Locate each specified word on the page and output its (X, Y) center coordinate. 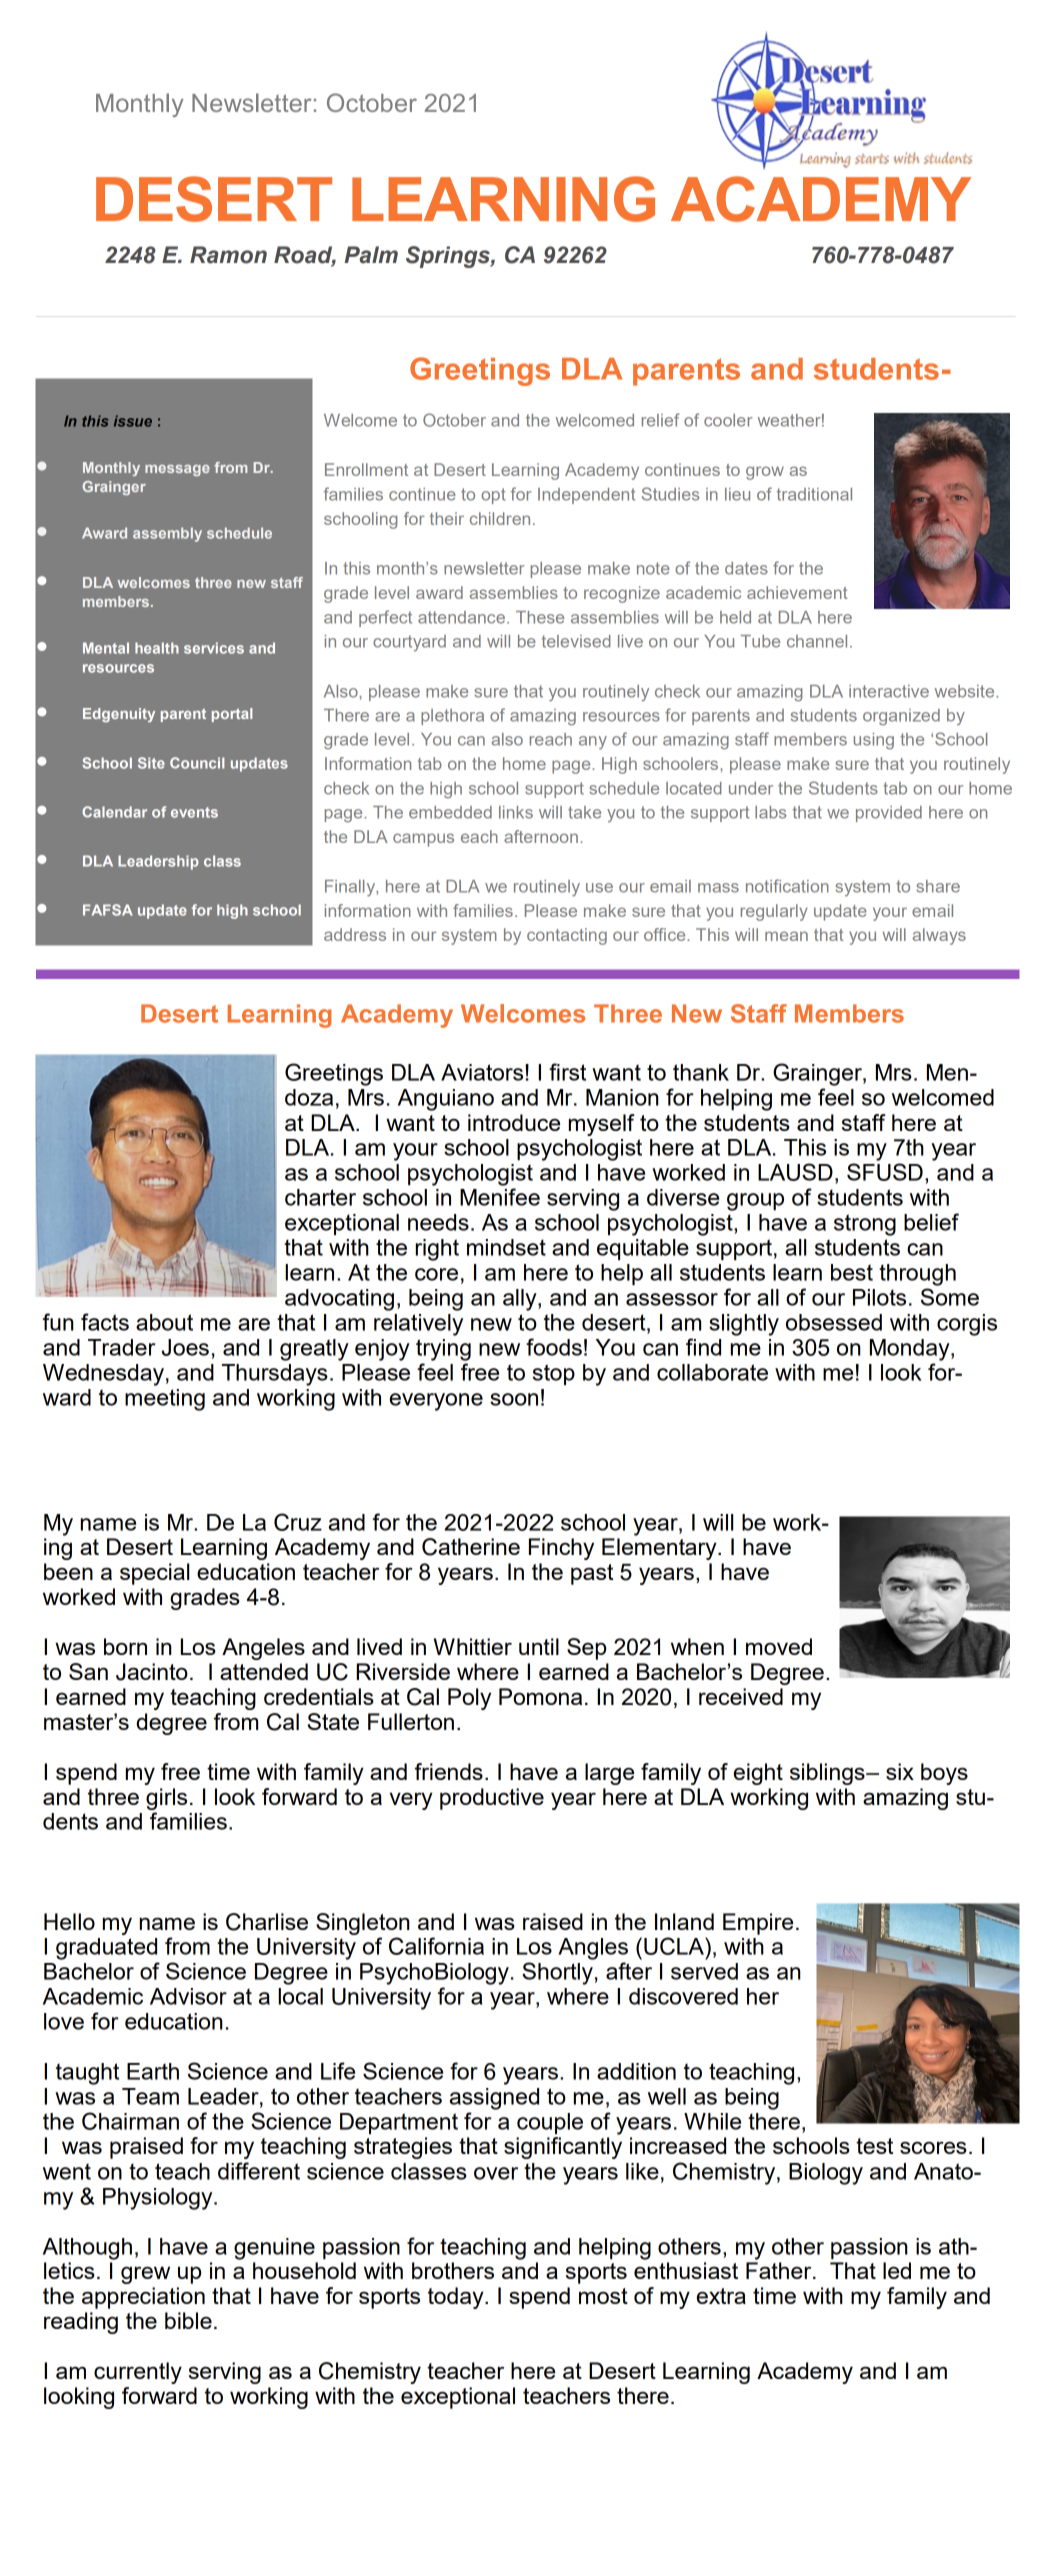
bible (188, 2320)
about (164, 1322)
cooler (728, 420)
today (457, 2298)
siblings (828, 1774)
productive (492, 1799)
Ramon (228, 255)
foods (554, 1347)
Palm (371, 255)
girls (166, 1799)
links (516, 812)
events (194, 812)
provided (889, 814)
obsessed (834, 1322)
